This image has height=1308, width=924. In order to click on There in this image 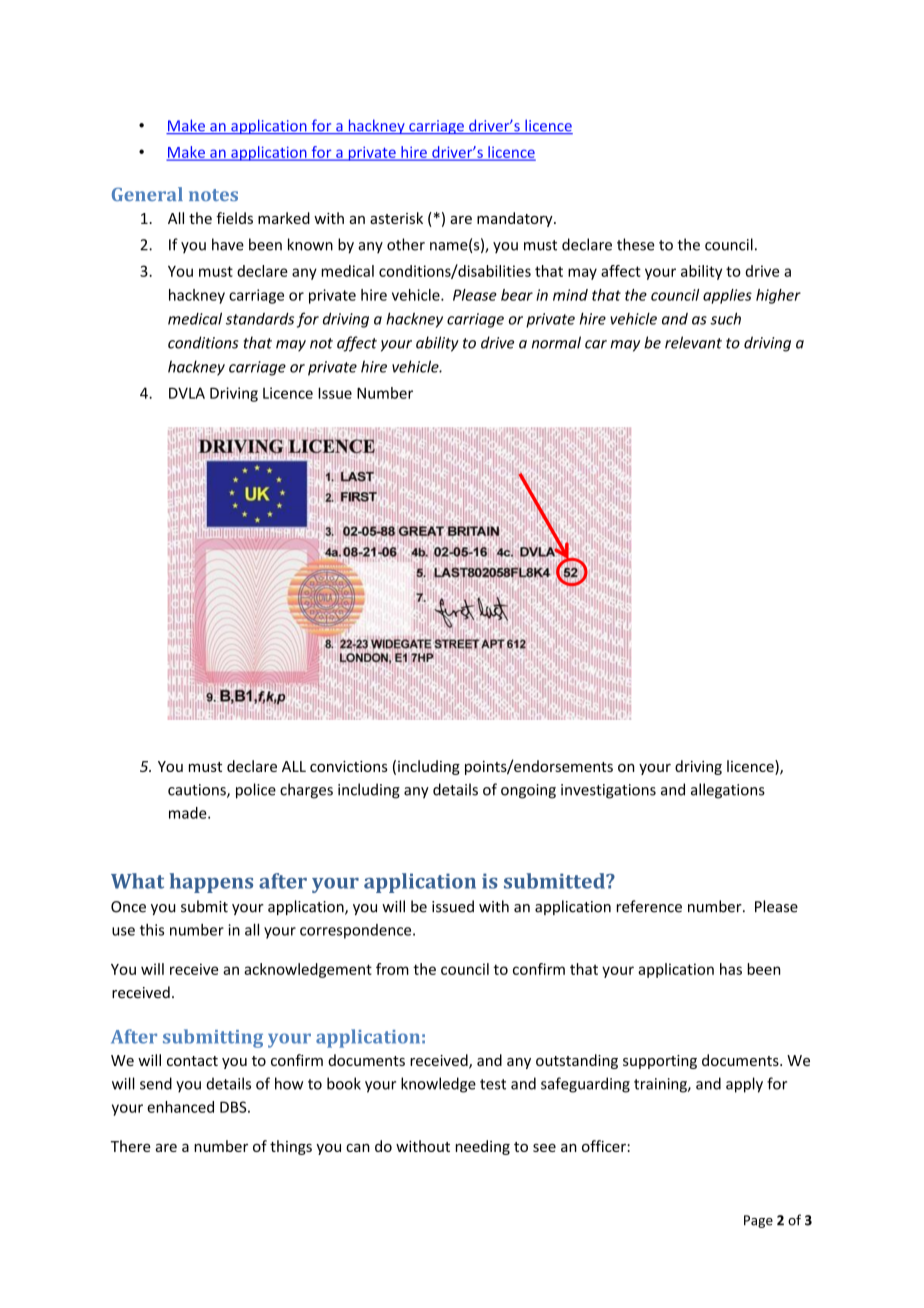, I will do `click(131, 1146)`.
